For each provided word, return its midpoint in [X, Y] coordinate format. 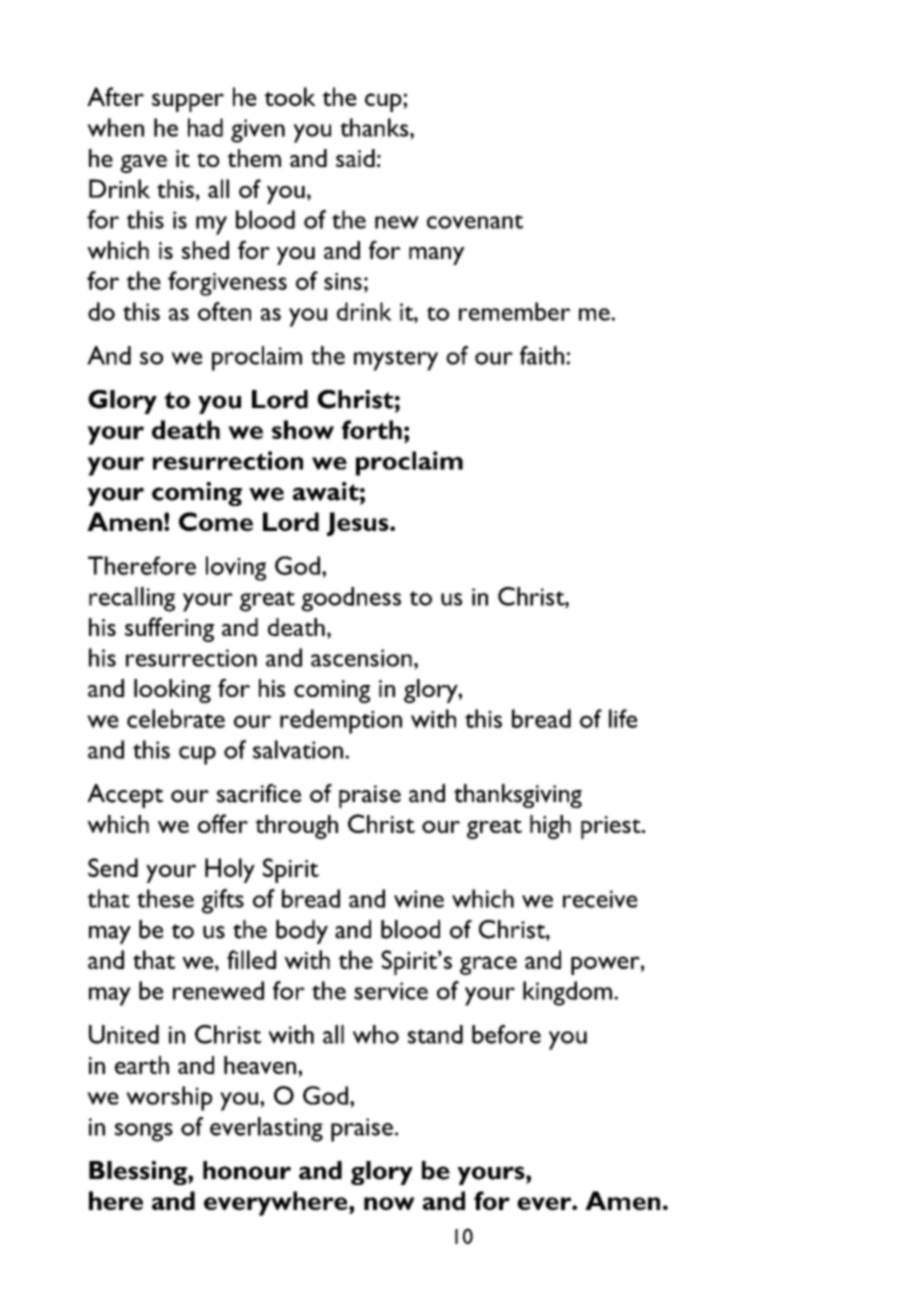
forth [372, 429]
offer [223, 823]
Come [216, 521]
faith [542, 355]
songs [144, 1132]
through [296, 827]
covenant [475, 221]
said [355, 158]
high [550, 827]
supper [188, 102]
